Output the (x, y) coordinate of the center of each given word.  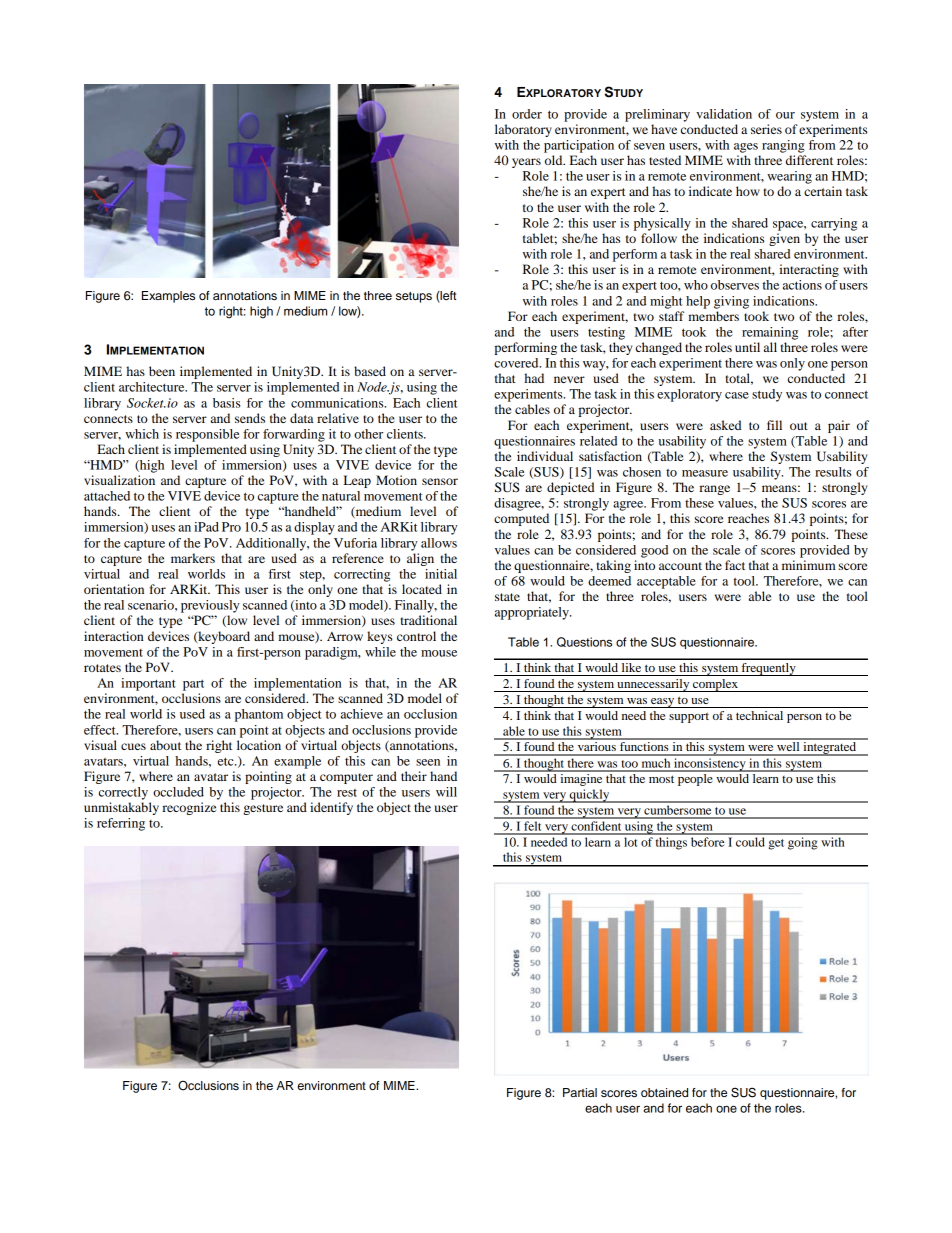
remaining (770, 333)
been (162, 371)
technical (759, 715)
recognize (189, 808)
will (446, 792)
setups (414, 297)
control (416, 636)
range (715, 490)
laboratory (523, 130)
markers (193, 558)
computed (521, 519)
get (776, 844)
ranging (783, 146)
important (148, 684)
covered (517, 363)
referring (121, 824)
